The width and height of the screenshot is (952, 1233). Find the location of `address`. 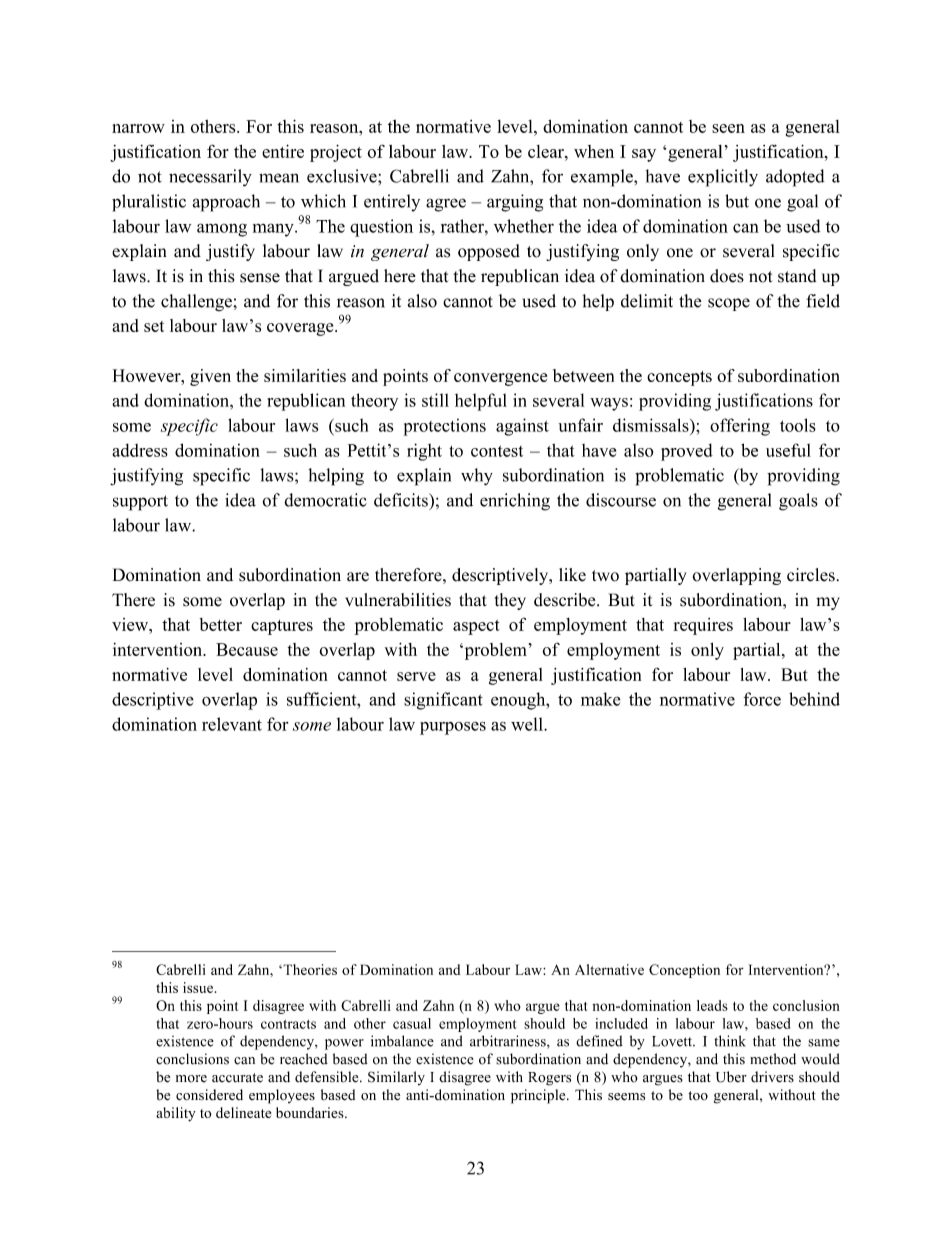

address is located at coordinates (140, 450).
